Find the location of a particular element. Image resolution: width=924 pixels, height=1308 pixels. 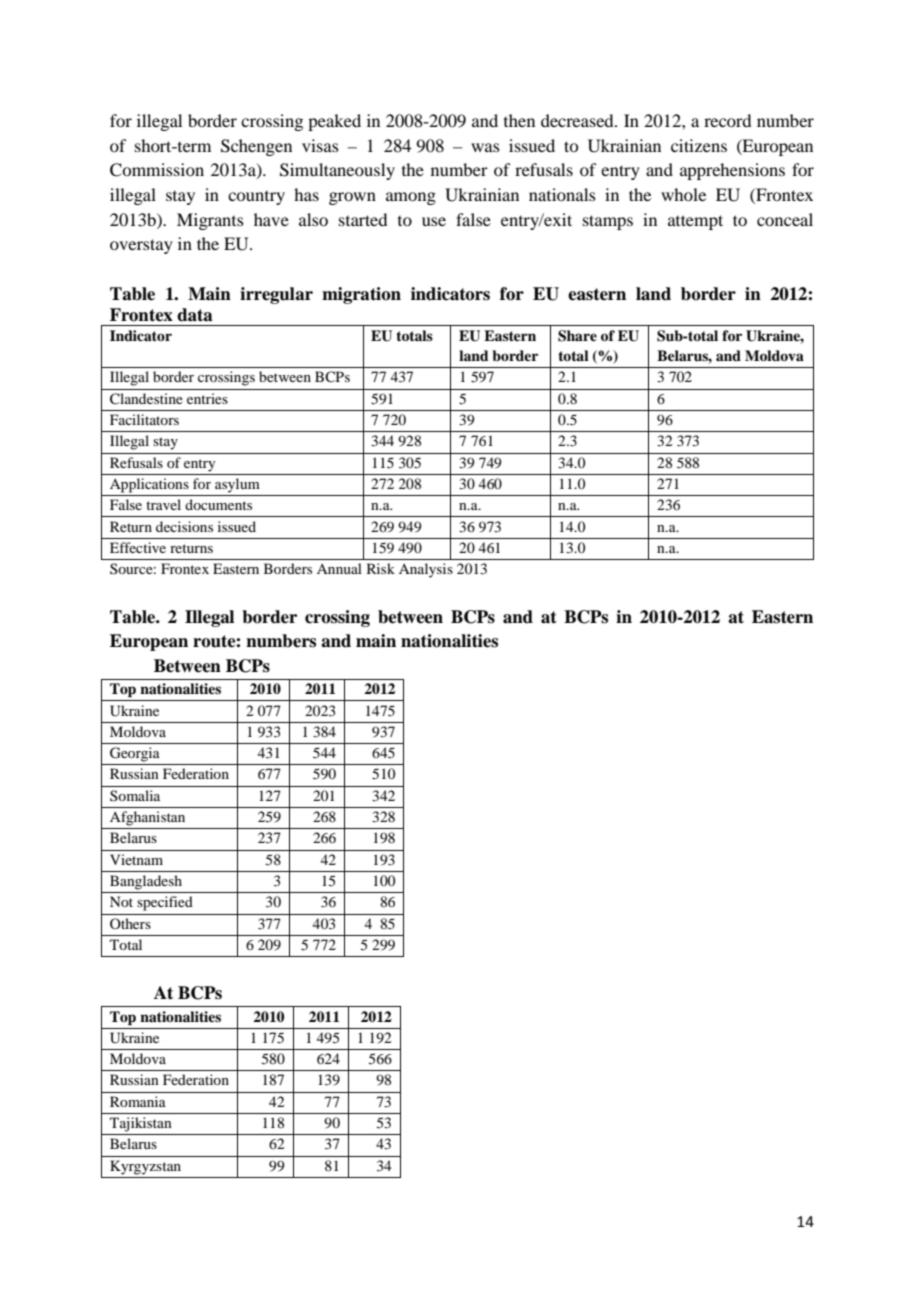

was is located at coordinates (485, 147).
